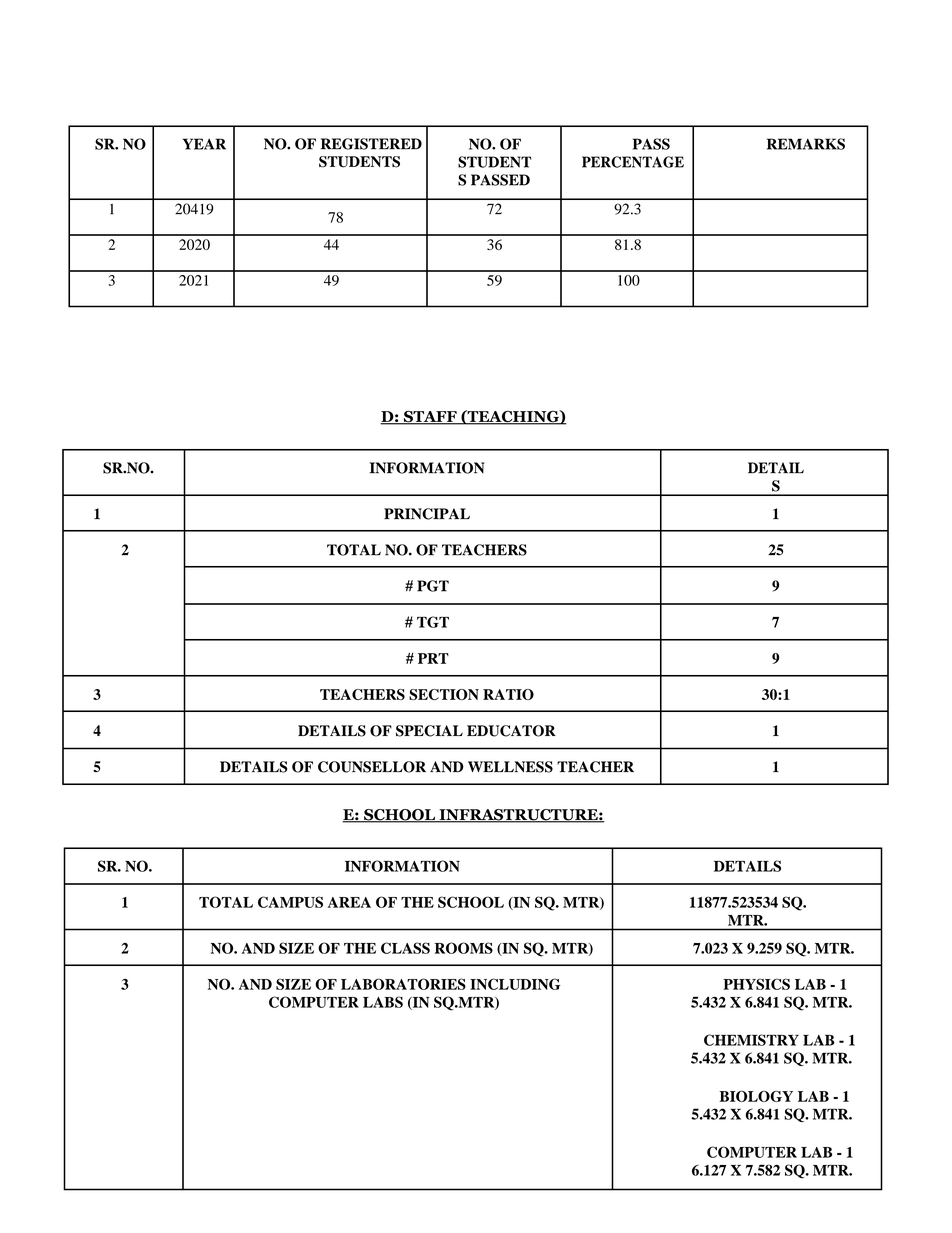  I want to click on RATIO, so click(508, 694).
